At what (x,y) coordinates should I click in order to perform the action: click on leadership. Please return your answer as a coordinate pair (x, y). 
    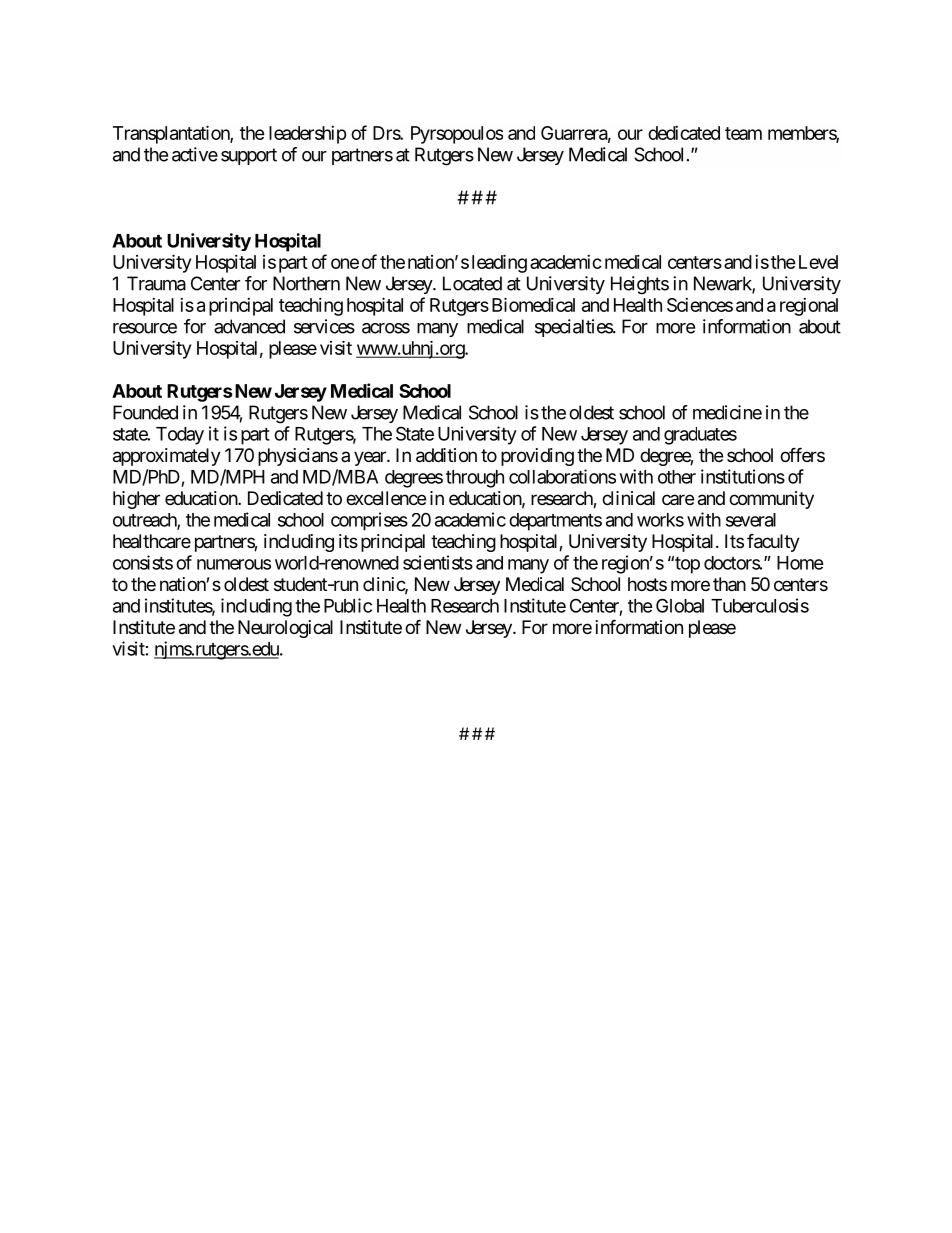
    Looking at the image, I should click on (308, 135).
